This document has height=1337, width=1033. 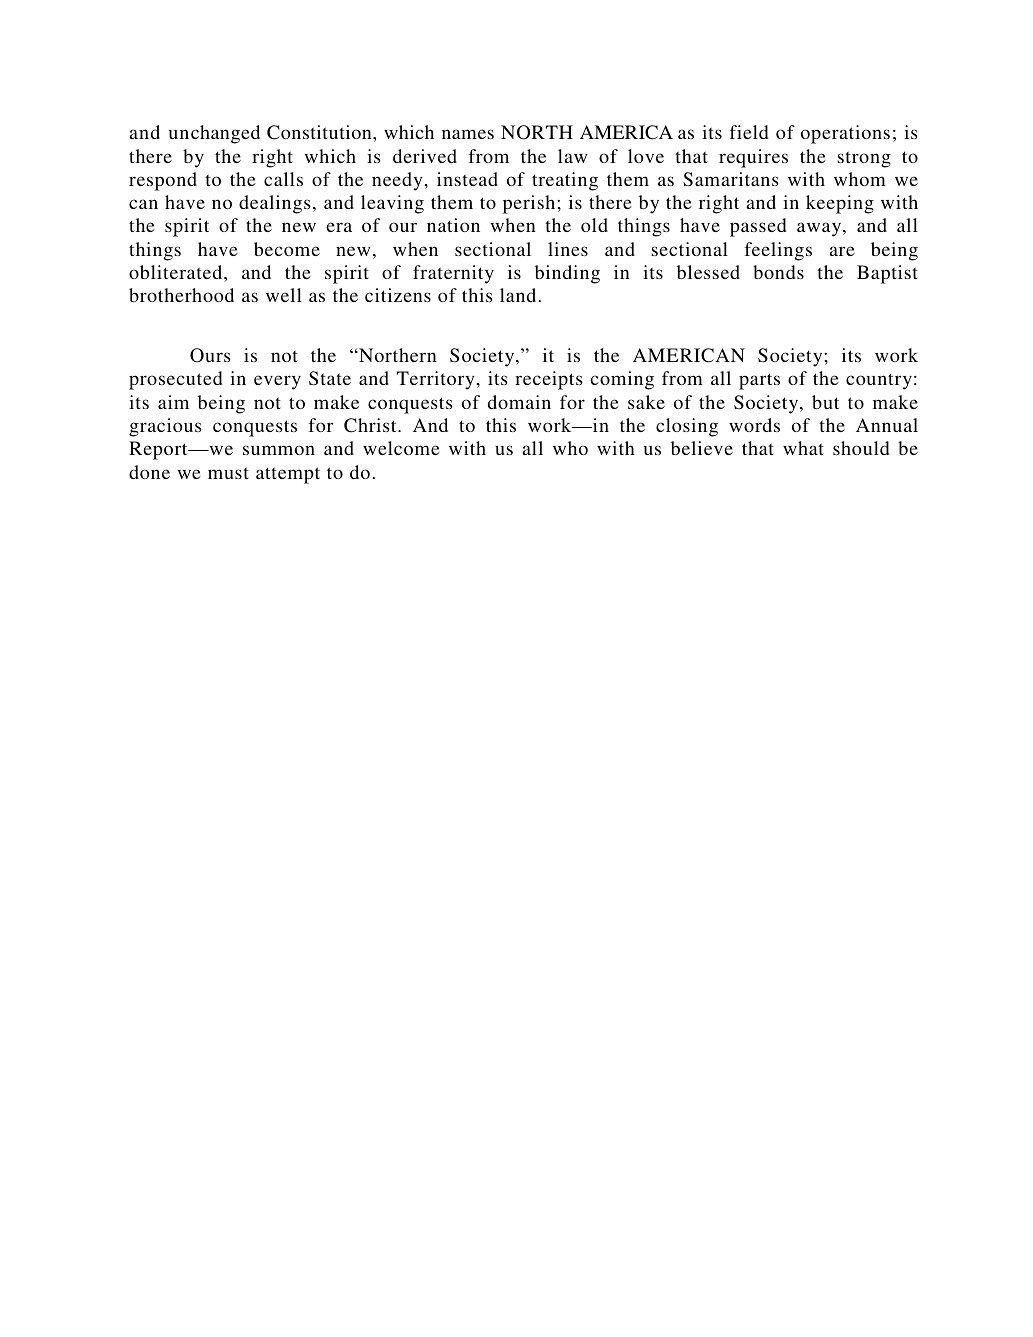 I want to click on parts, so click(x=759, y=381).
